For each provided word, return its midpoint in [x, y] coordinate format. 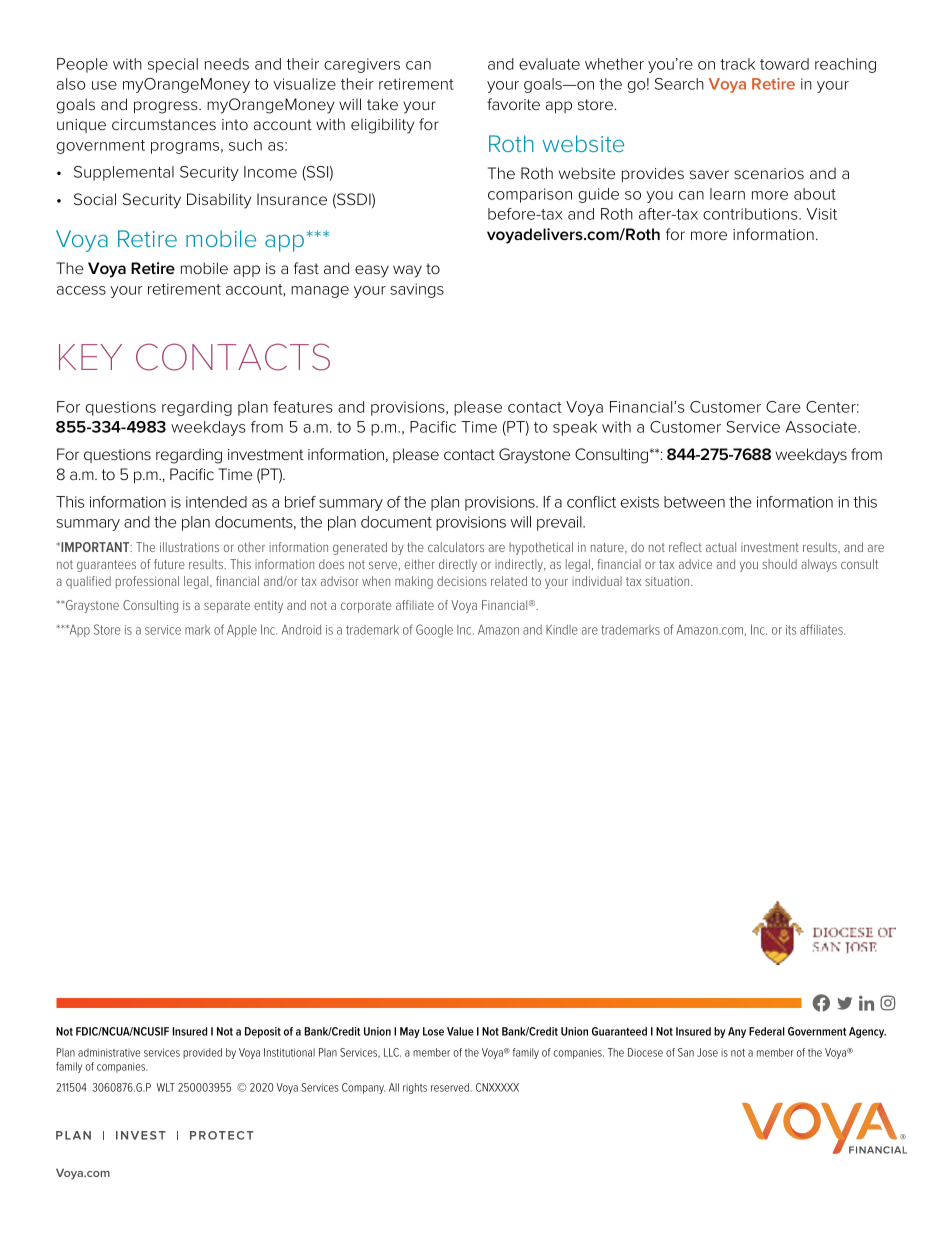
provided [202, 1053]
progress [167, 107]
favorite [513, 104]
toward [784, 64]
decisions [461, 581]
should [779, 564]
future [169, 564]
